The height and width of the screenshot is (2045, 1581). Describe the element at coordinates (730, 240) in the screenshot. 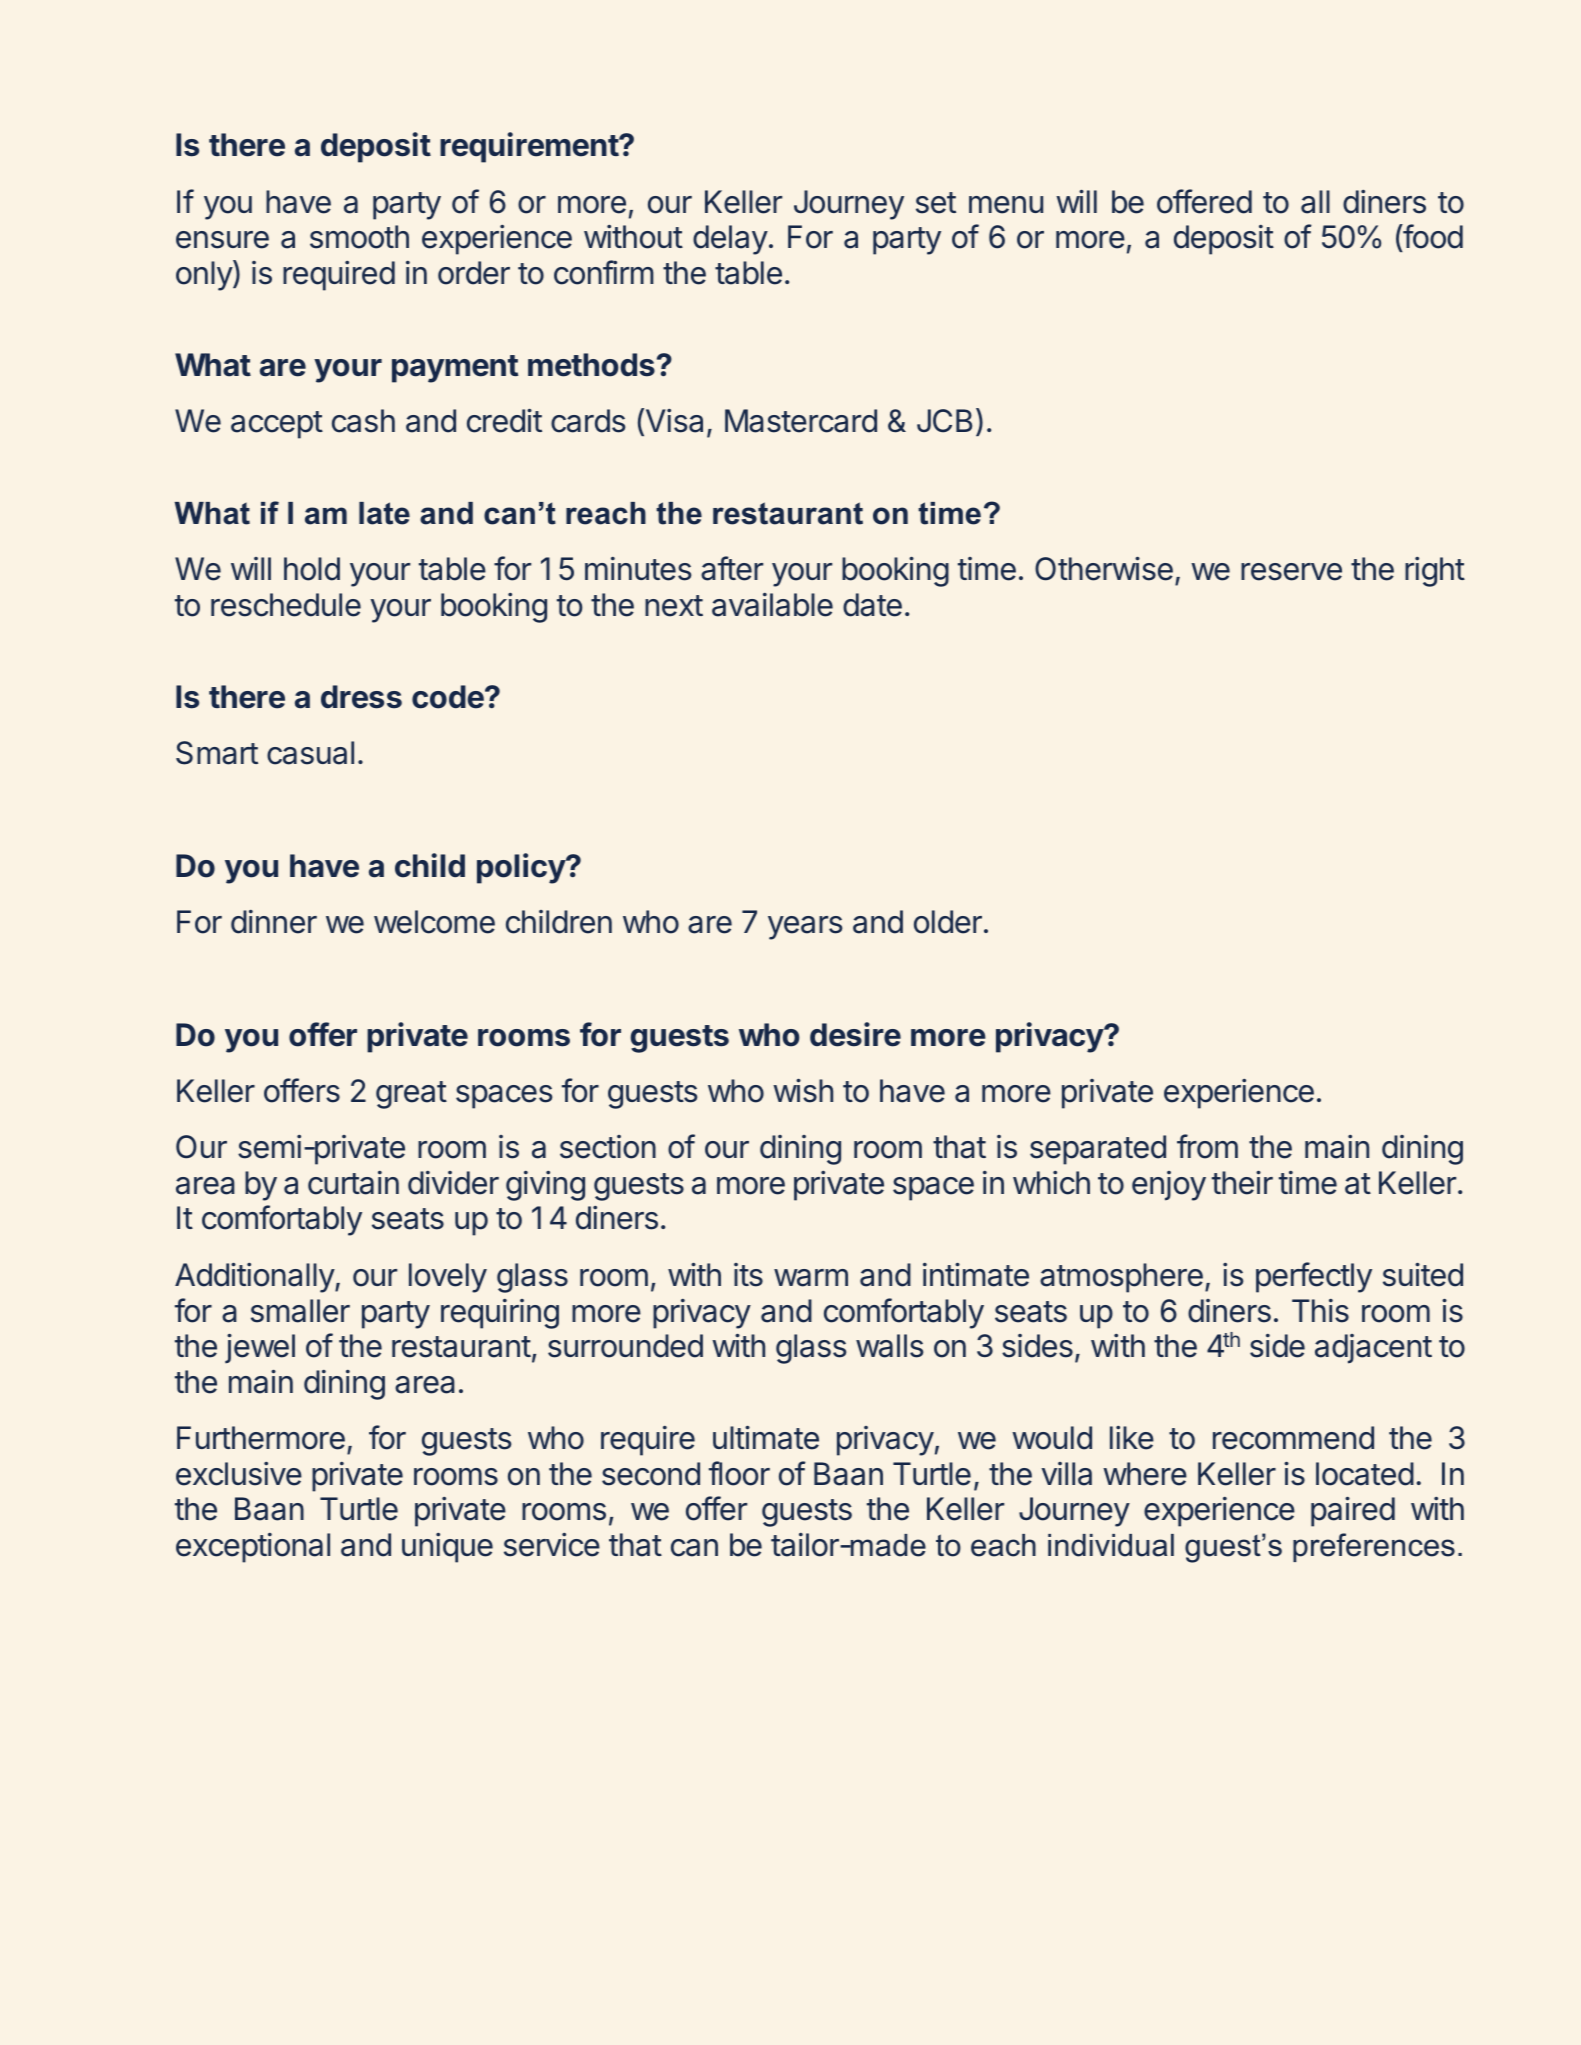

I see `delay` at that location.
